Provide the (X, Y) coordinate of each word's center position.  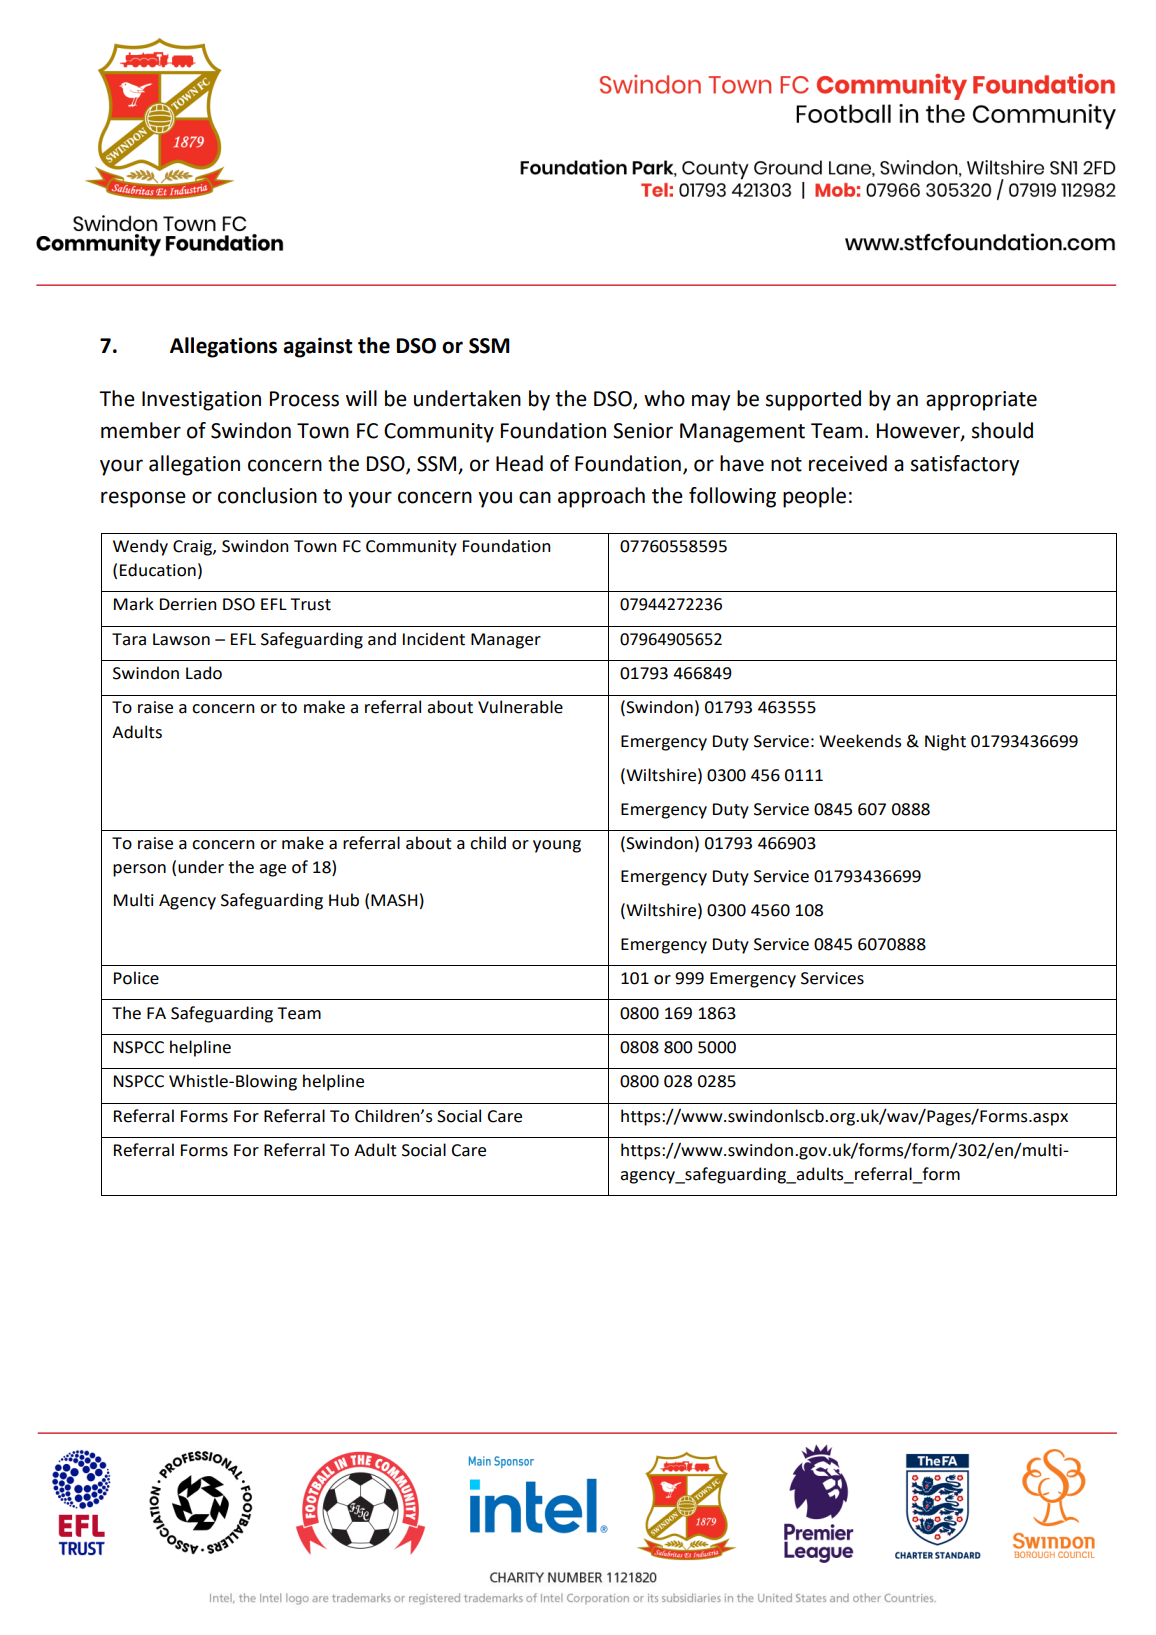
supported (813, 400)
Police (136, 978)
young (557, 846)
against (318, 347)
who (664, 398)
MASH (394, 900)
